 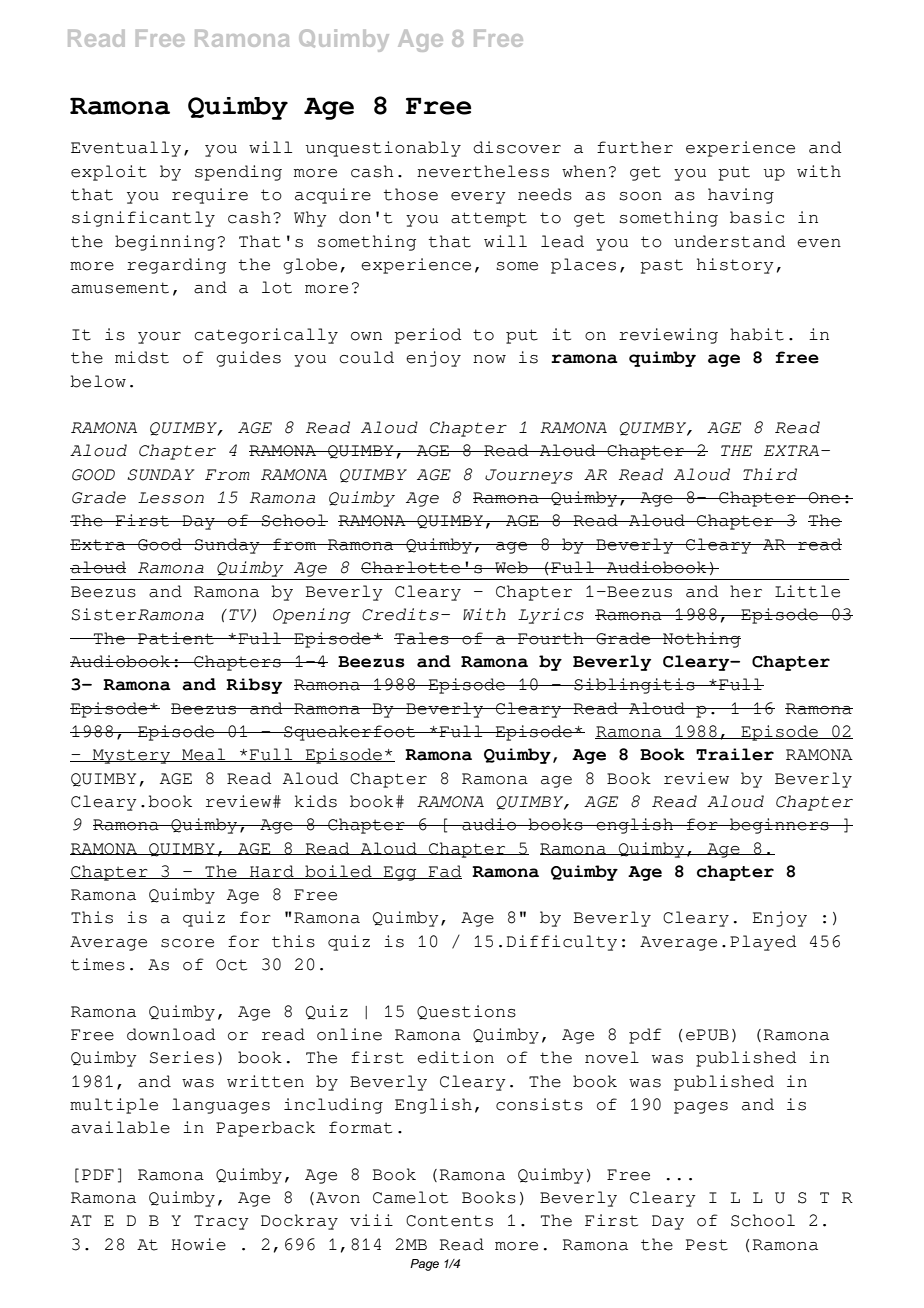 What do you see at coordinates (171, 498) in the page?
I see `Lesson` at bounding box center [171, 498].
